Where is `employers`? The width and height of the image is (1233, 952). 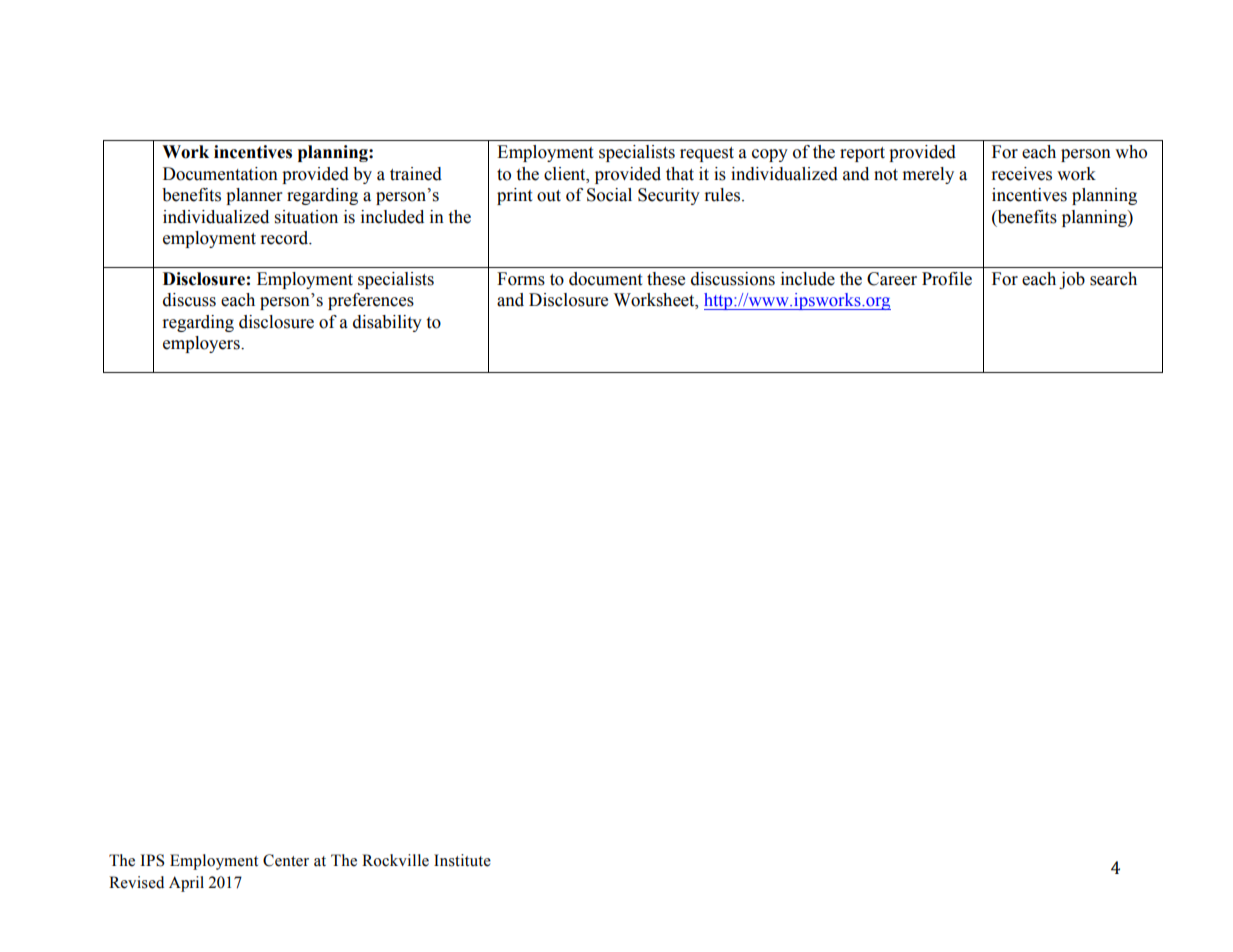 employers is located at coordinates (202, 344).
